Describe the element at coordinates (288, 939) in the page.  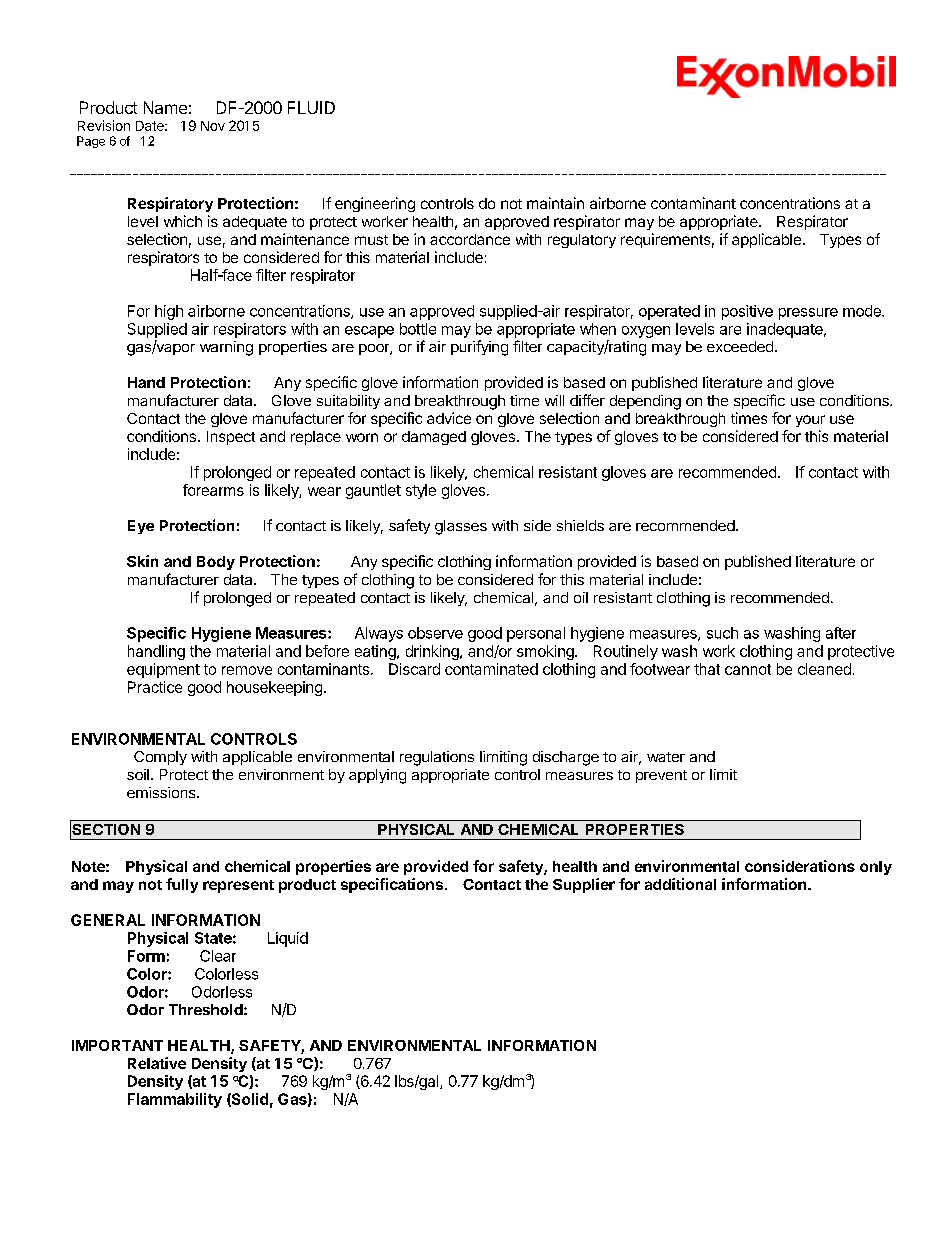
I see `Liquid` at that location.
